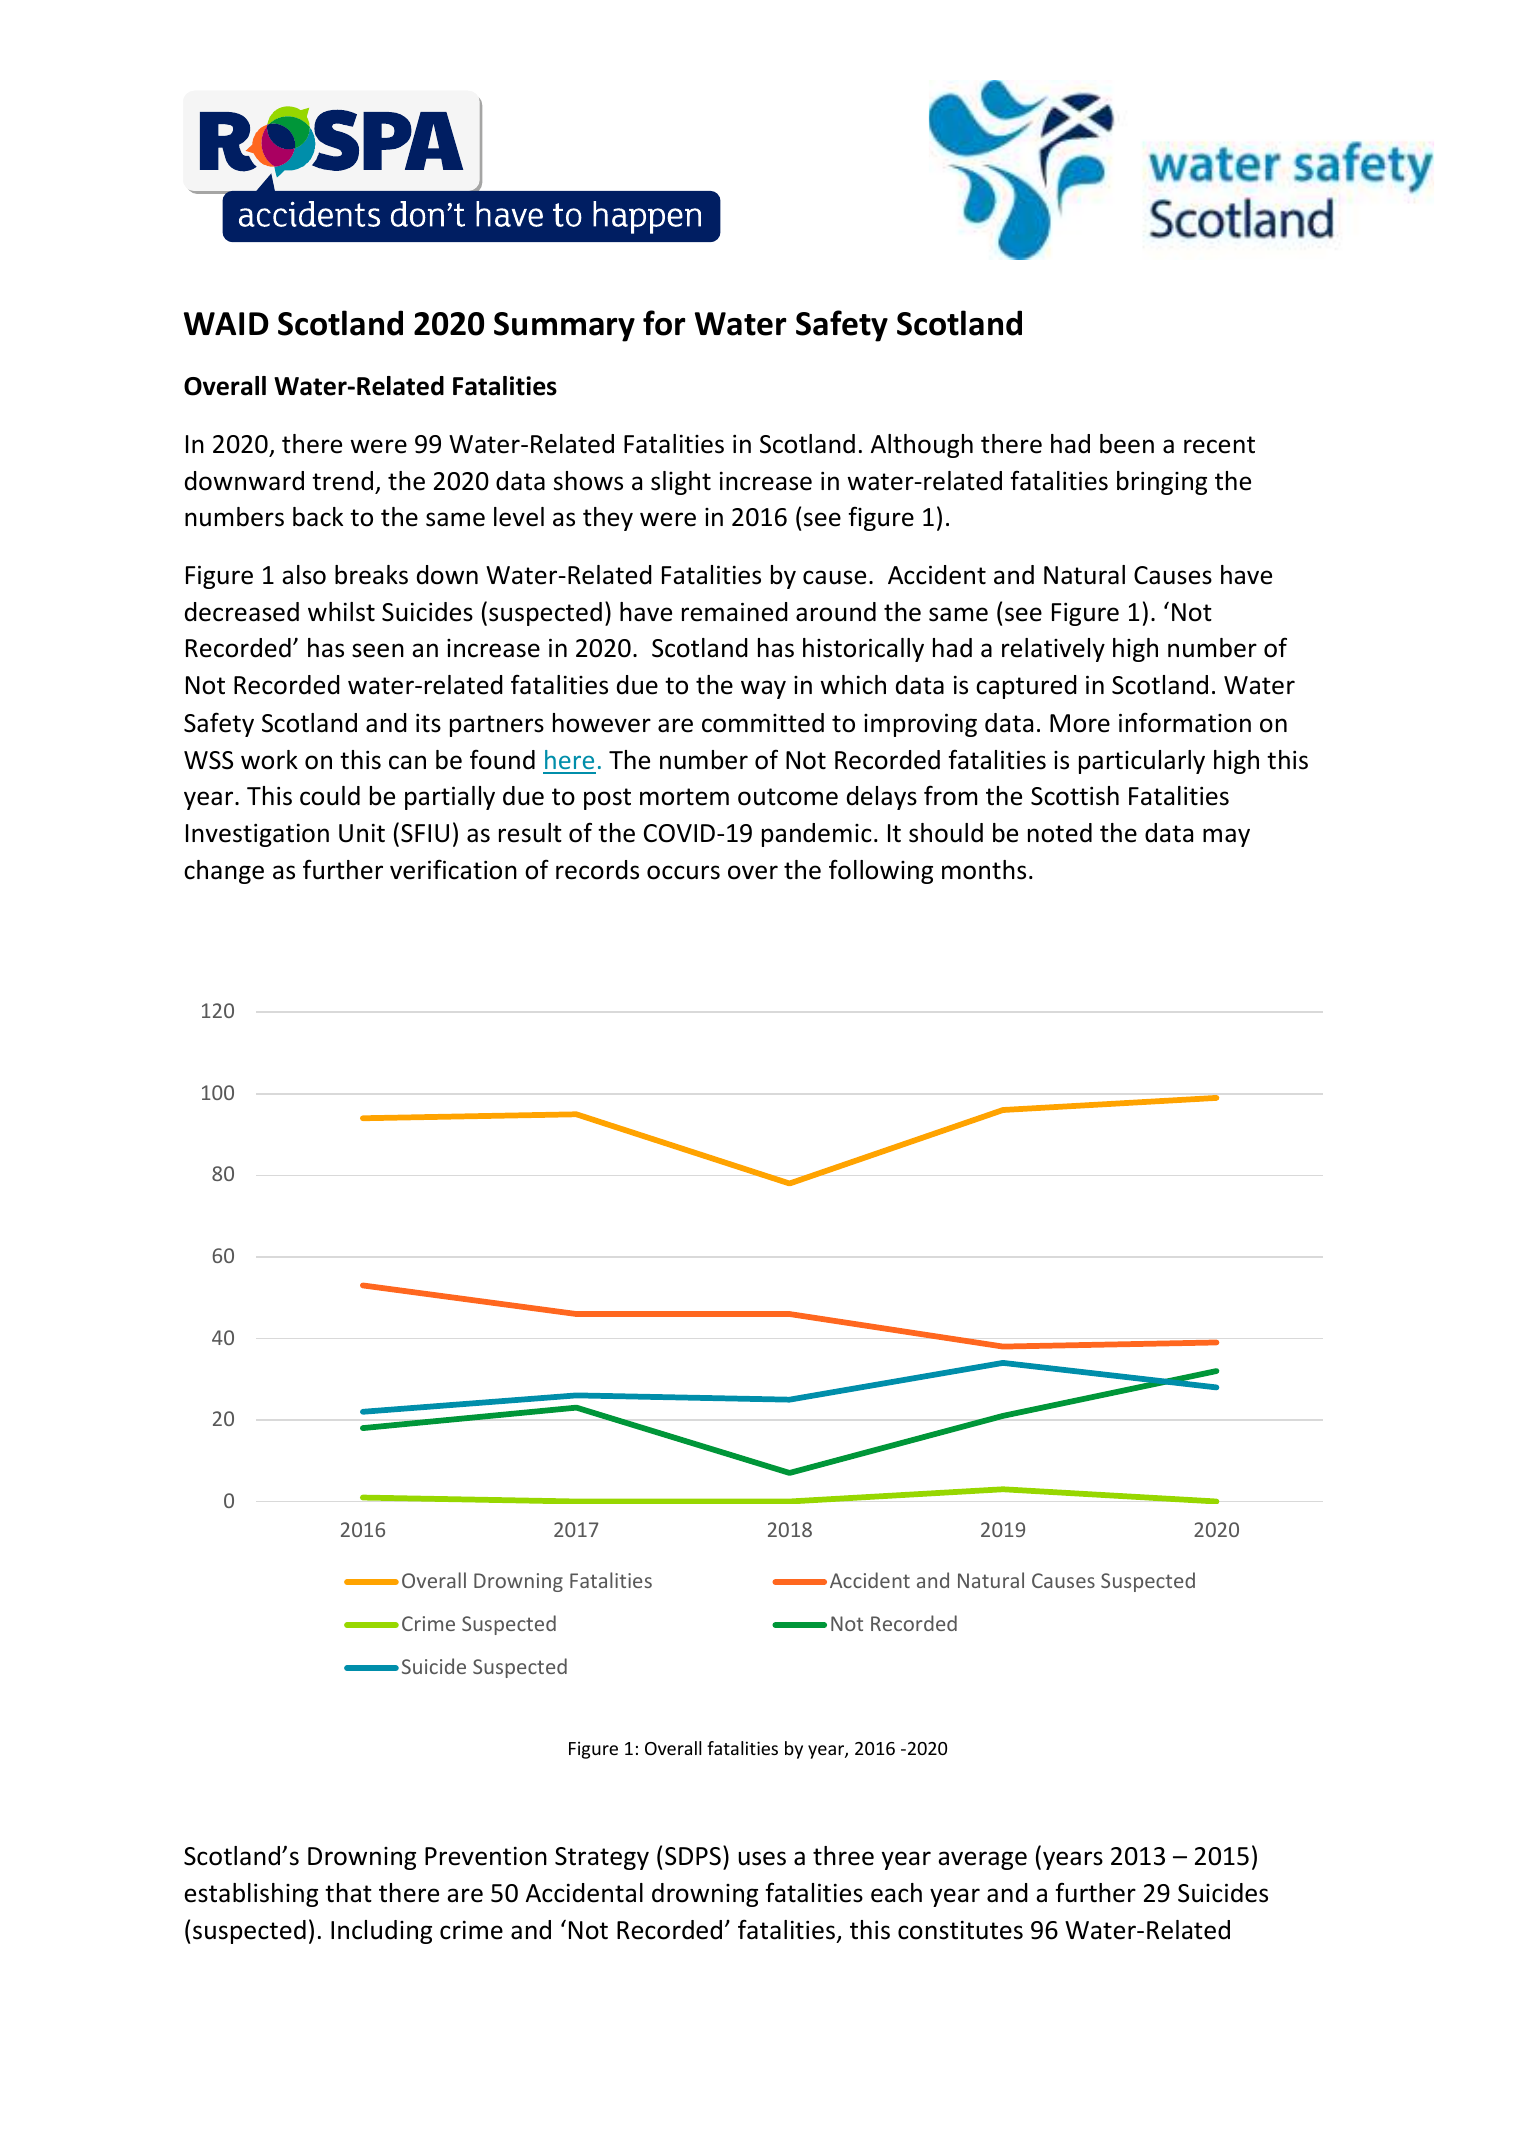 This screenshot has height=2146, width=1517. What do you see at coordinates (984, 870) in the screenshot?
I see `months` at bounding box center [984, 870].
